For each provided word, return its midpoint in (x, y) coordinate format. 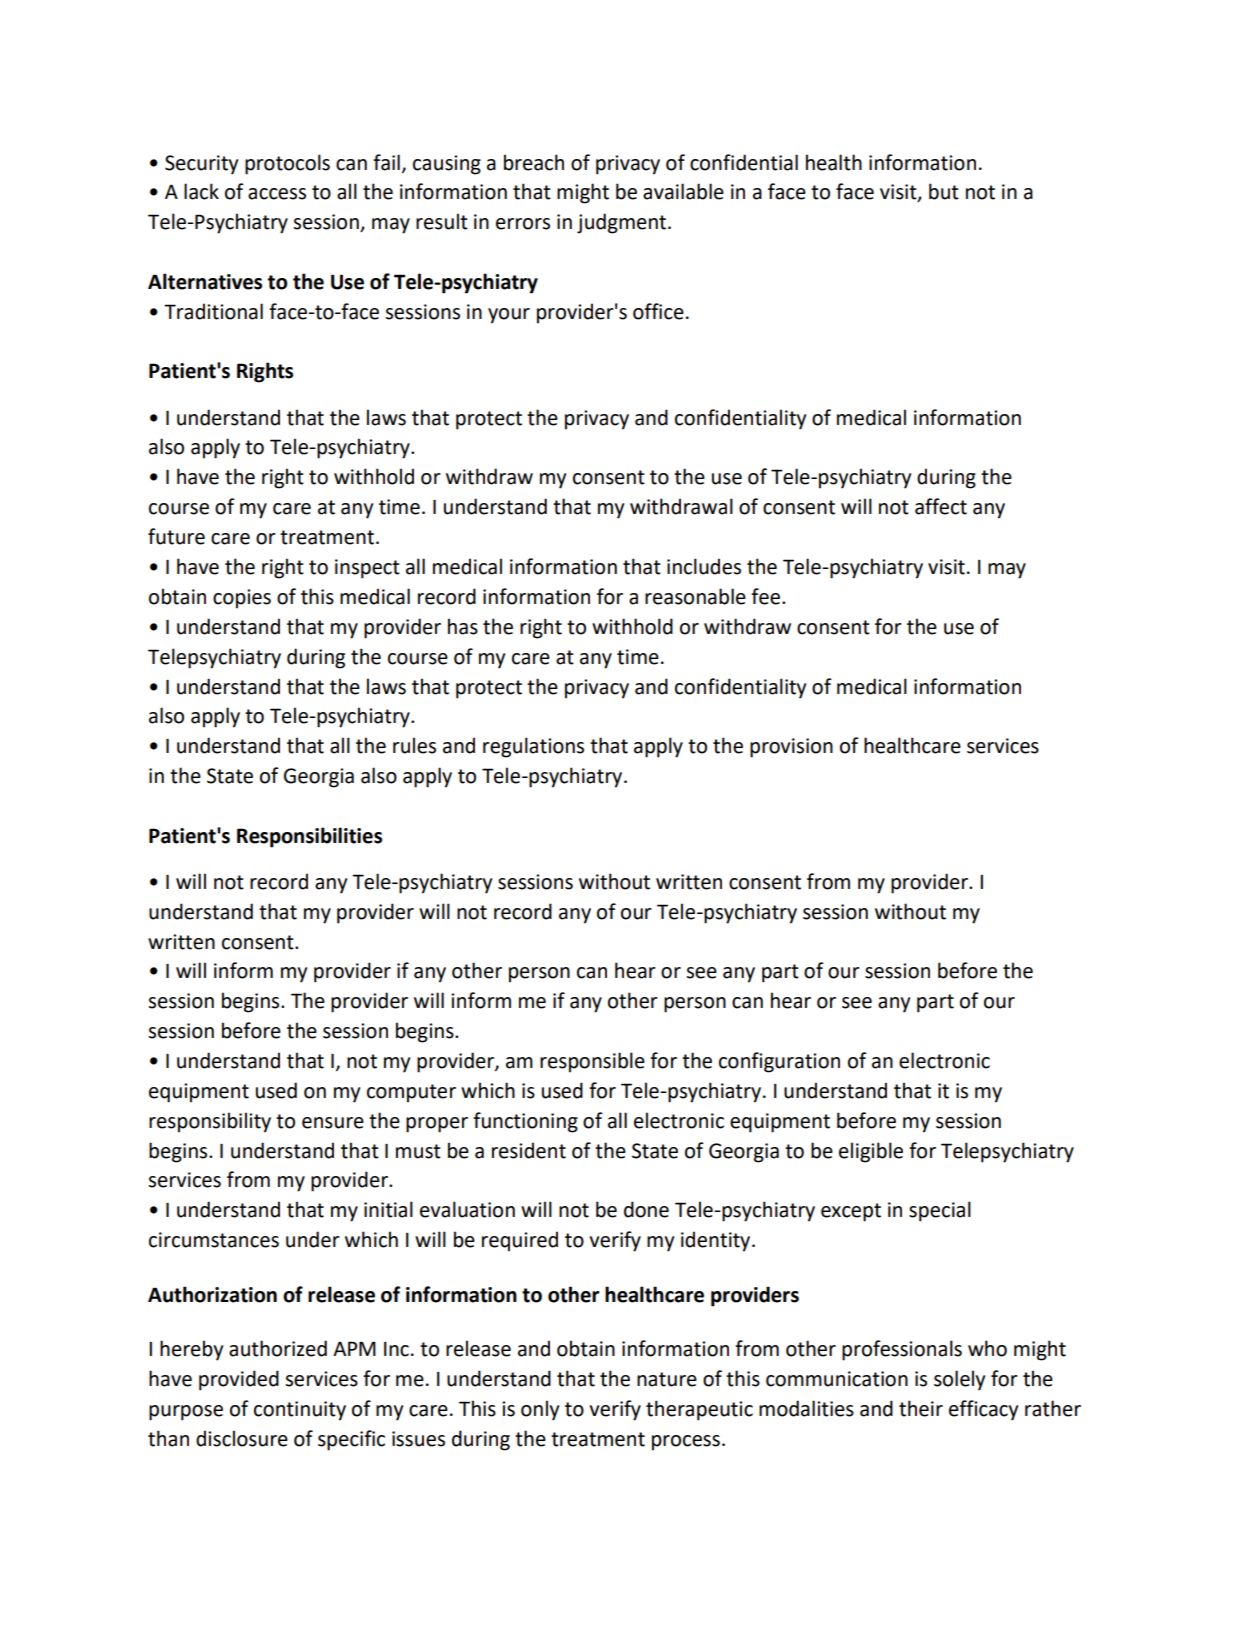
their (921, 1408)
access (277, 194)
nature (667, 1379)
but (944, 191)
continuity (300, 1411)
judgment (623, 223)
